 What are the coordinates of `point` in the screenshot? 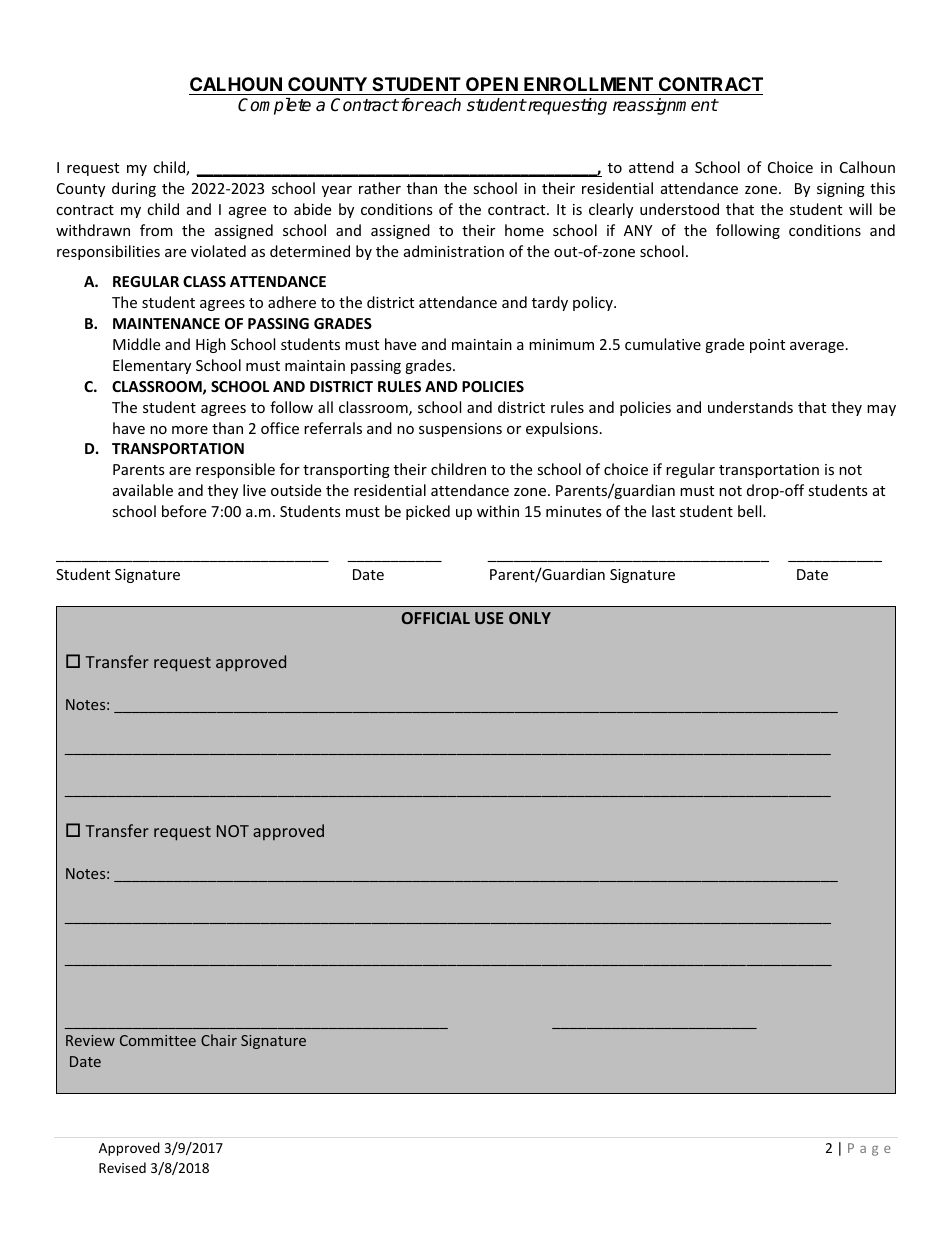 It's located at (767, 346).
